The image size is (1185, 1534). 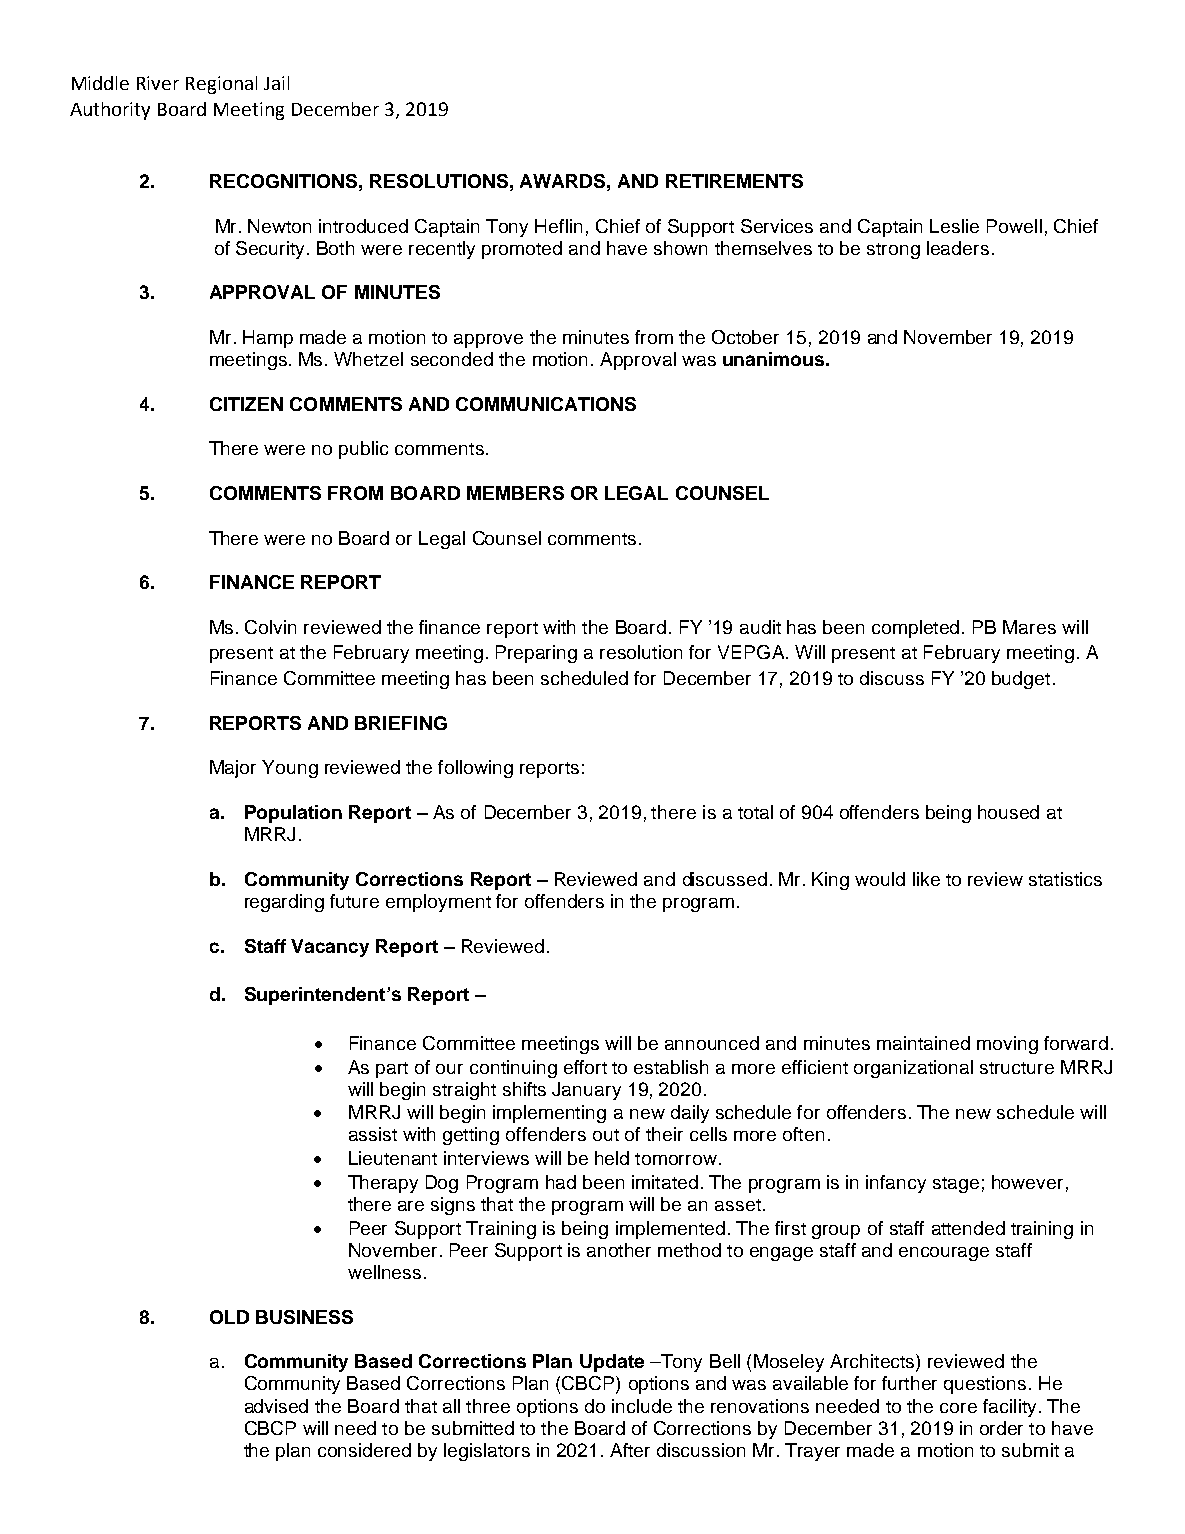 What do you see at coordinates (1008, 812) in the screenshot?
I see `housed` at bounding box center [1008, 812].
